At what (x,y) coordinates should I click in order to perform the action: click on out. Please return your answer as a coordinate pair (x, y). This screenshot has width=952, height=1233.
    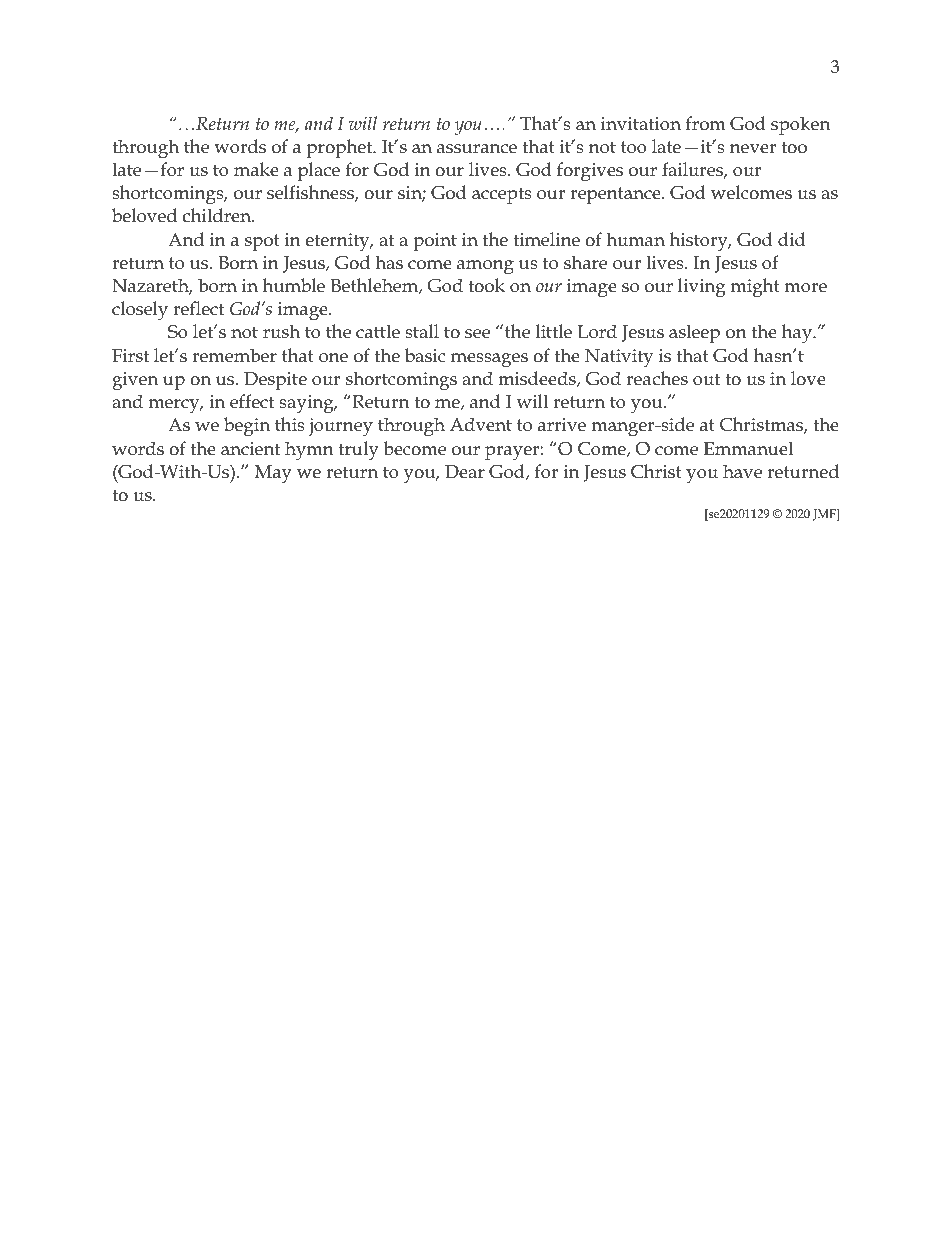
    Looking at the image, I should click on (706, 379).
